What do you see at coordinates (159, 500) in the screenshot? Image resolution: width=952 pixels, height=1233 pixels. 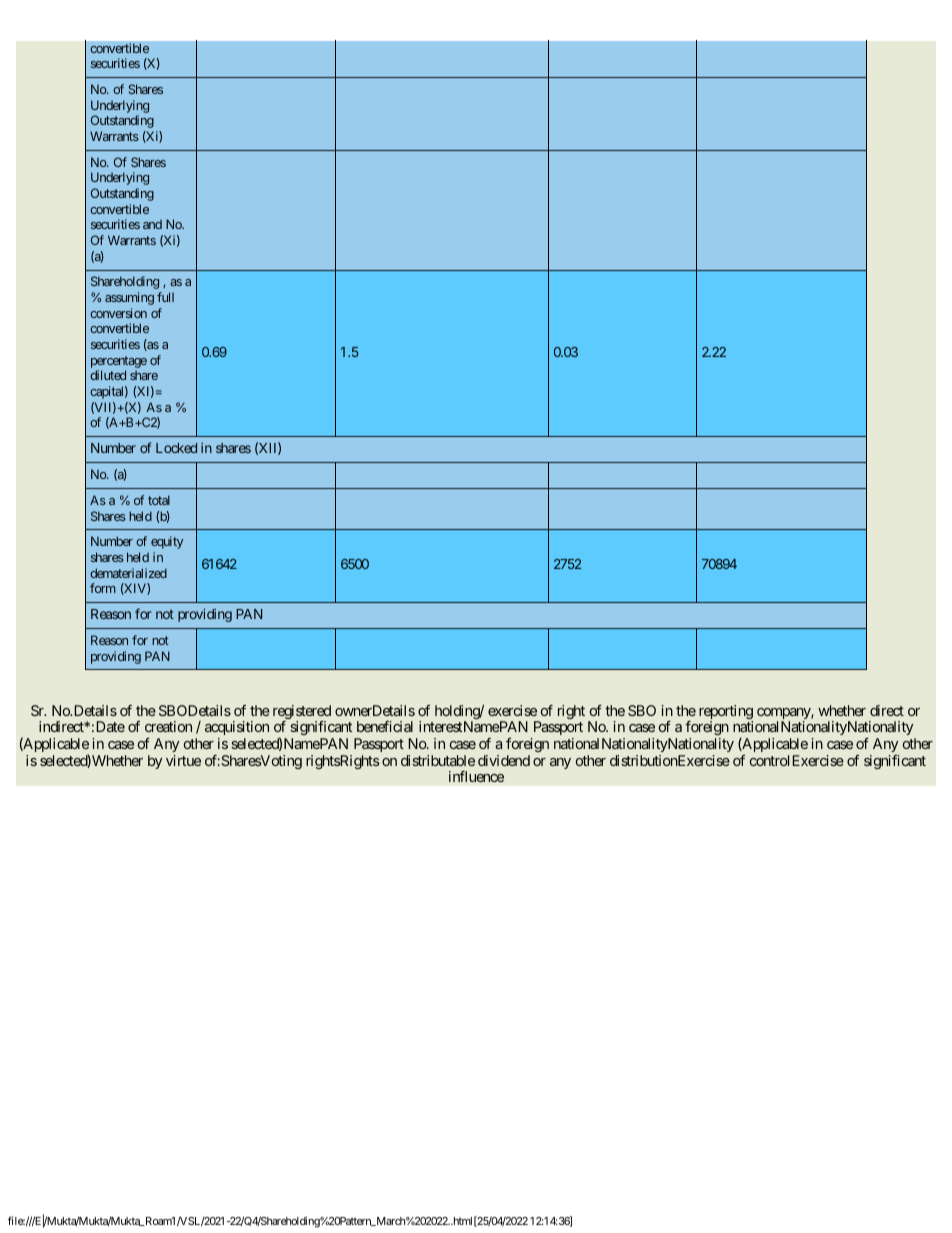 I see `total` at bounding box center [159, 500].
